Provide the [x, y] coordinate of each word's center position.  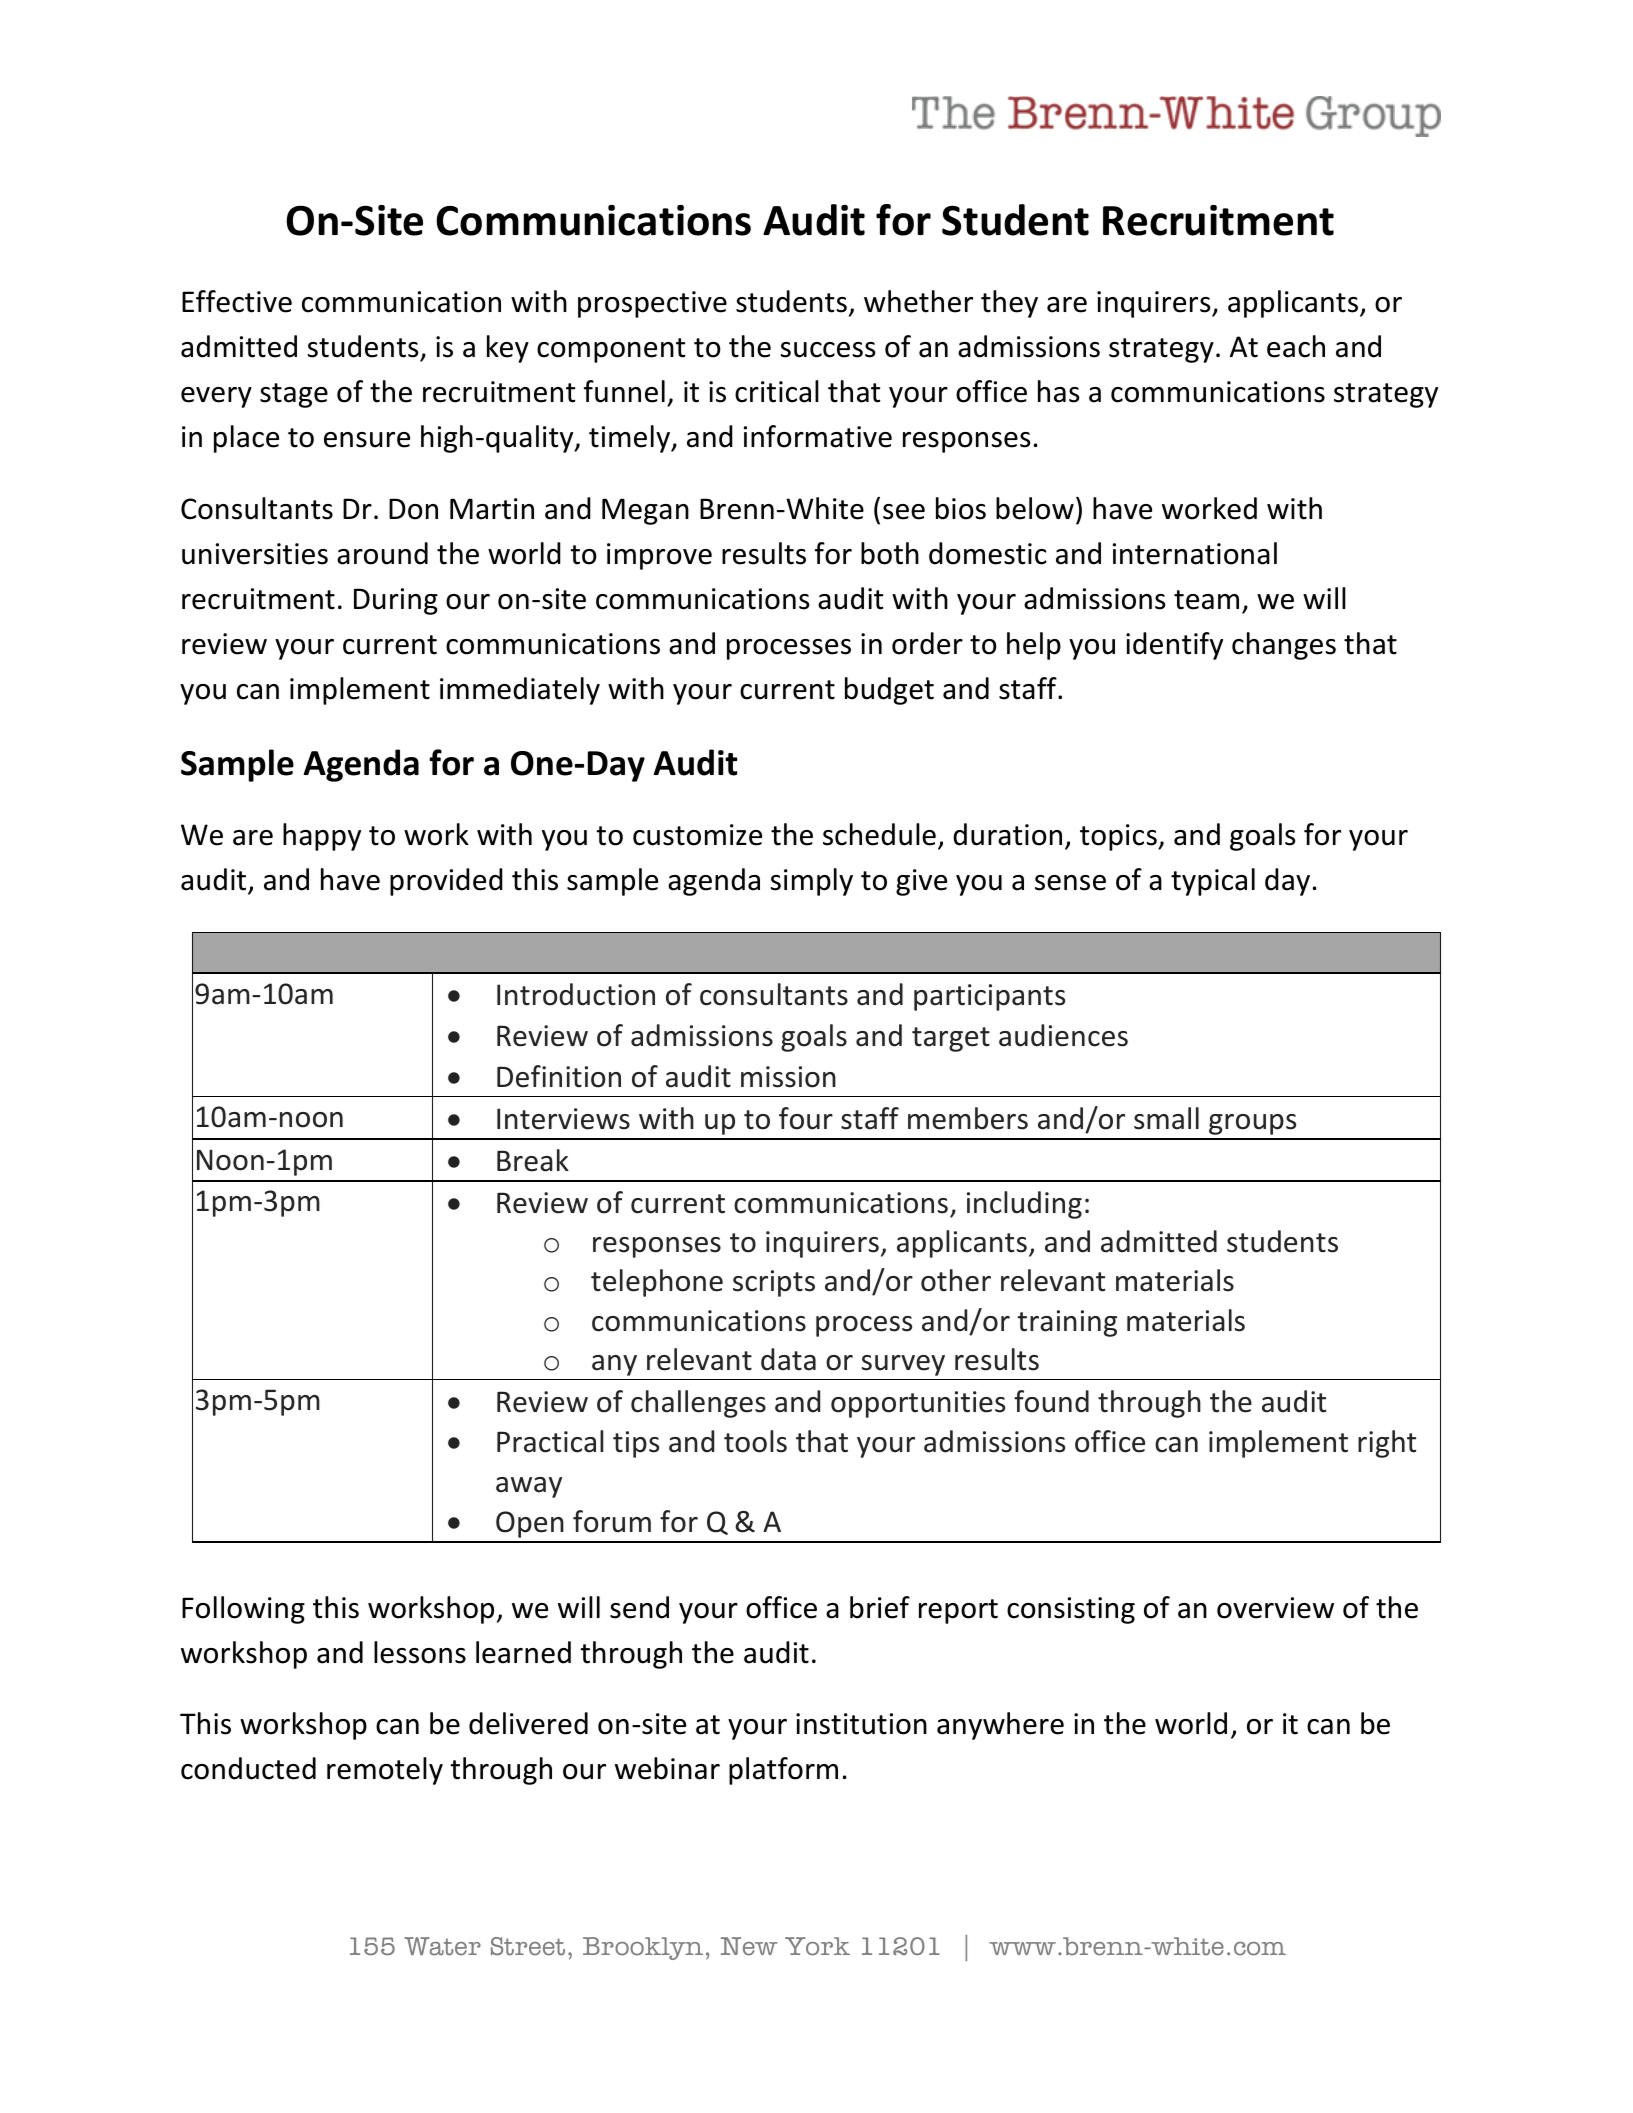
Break [533, 1160]
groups [1252, 1124]
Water [442, 1946]
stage [294, 395]
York [817, 1946]
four [806, 1118]
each [1296, 346]
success [828, 350]
